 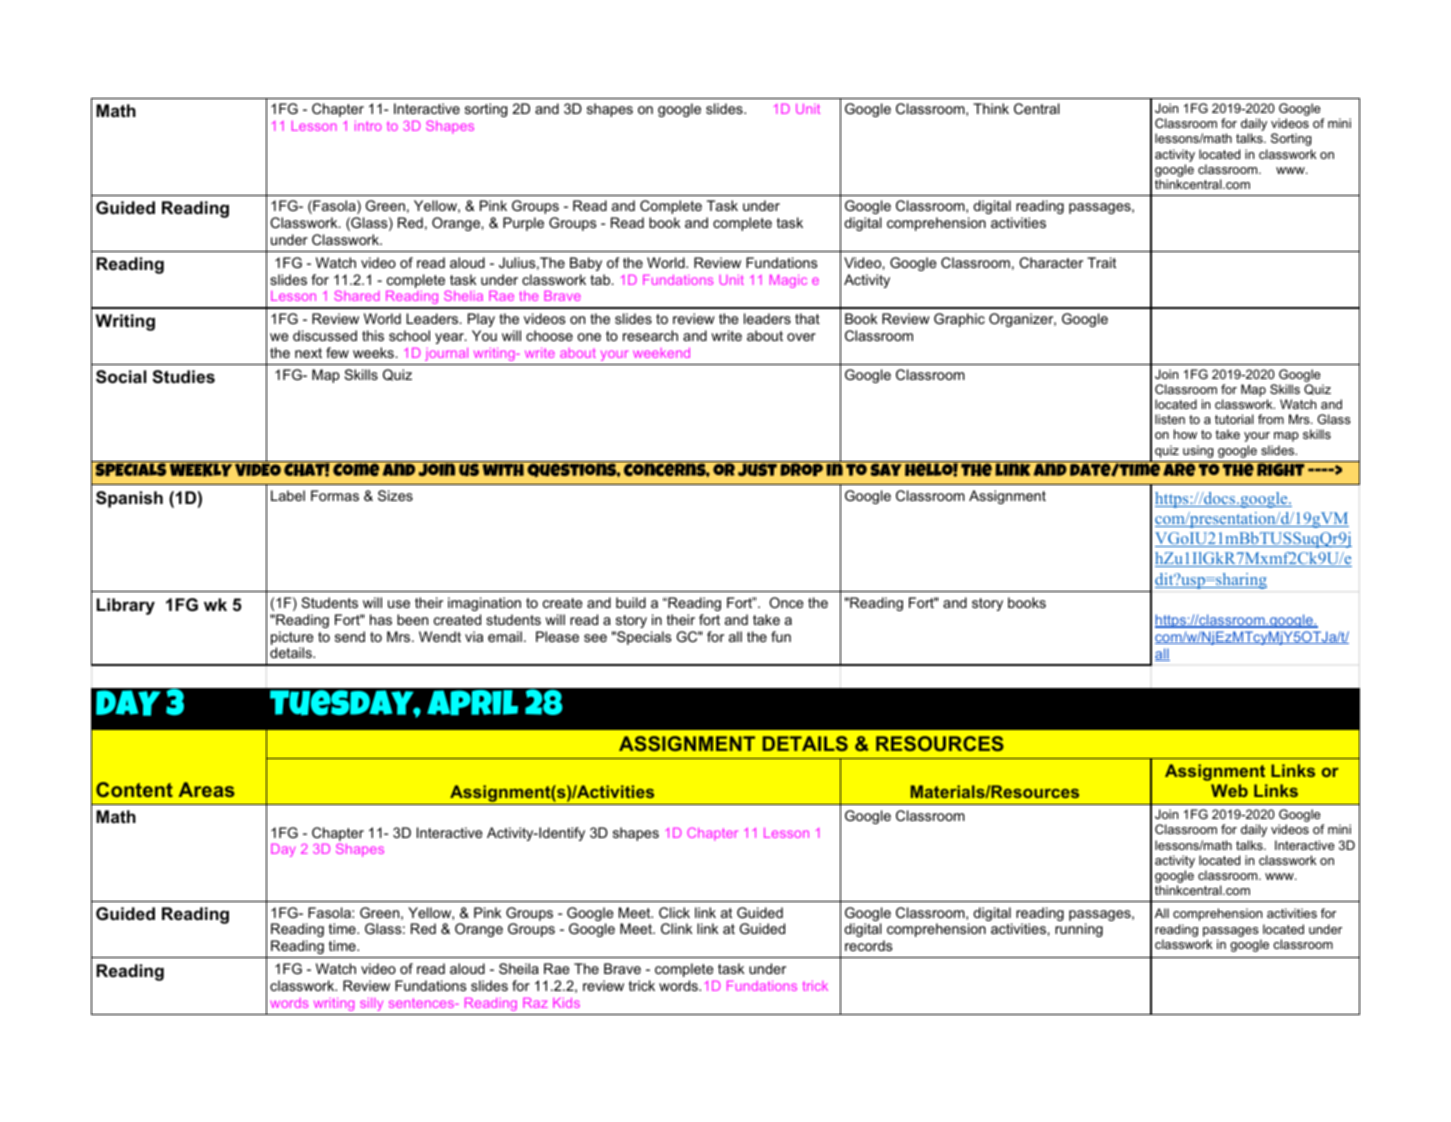 What do you see at coordinates (1281, 468) in the screenshot?
I see `right` at bounding box center [1281, 468].
